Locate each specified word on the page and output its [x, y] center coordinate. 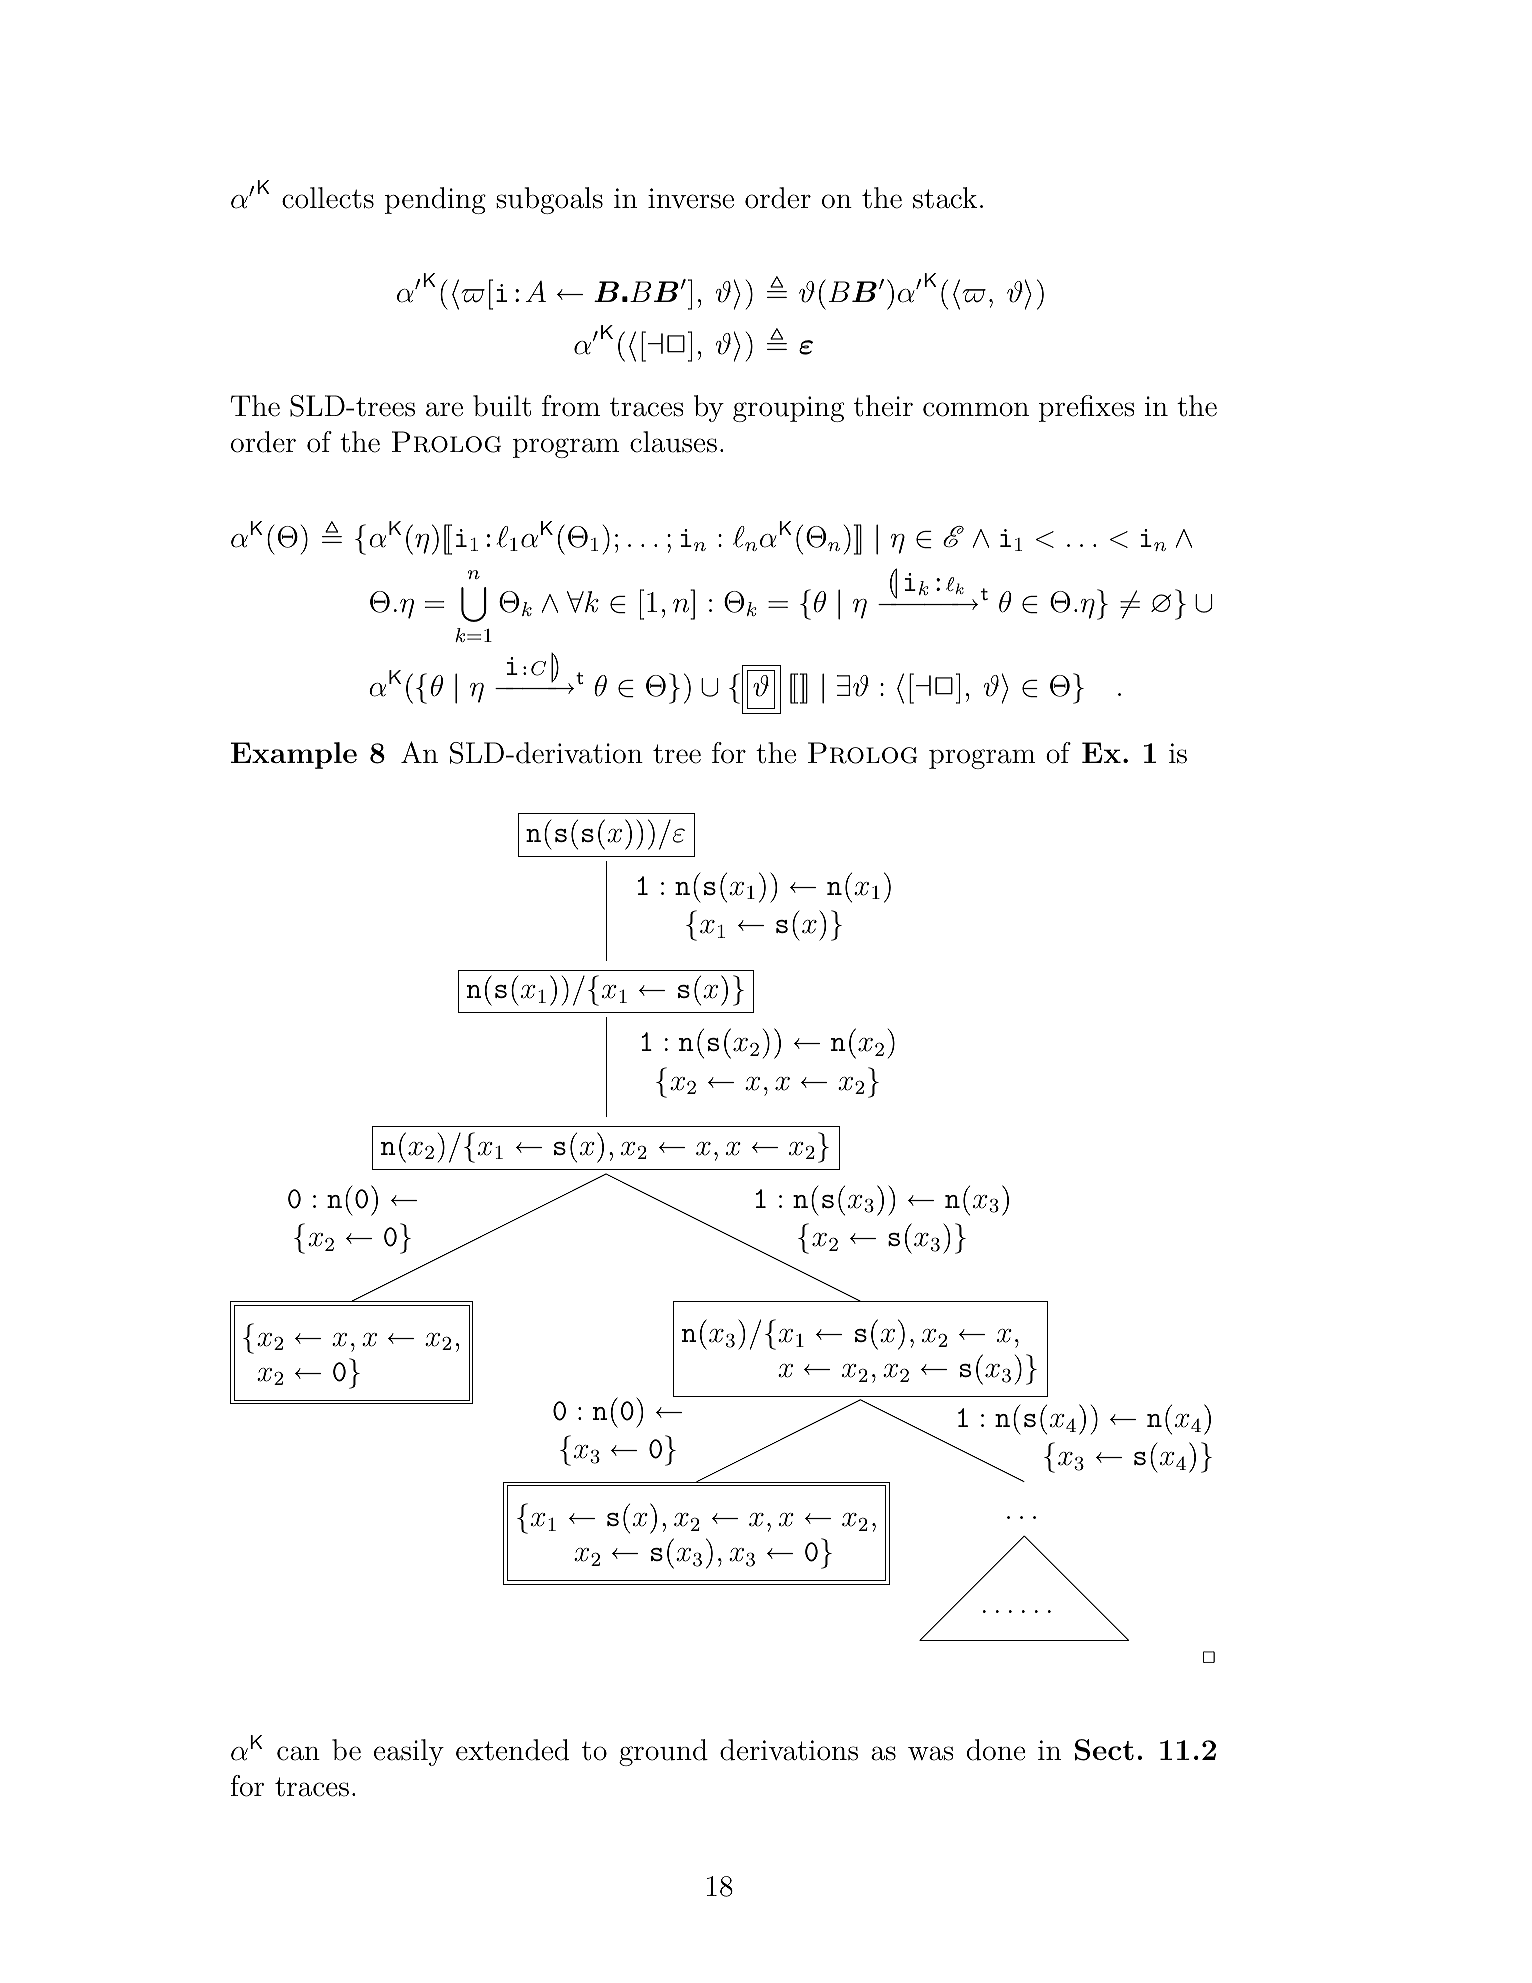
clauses [673, 442]
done [996, 1750]
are [444, 409]
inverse [691, 198]
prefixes [1087, 408]
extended [512, 1750]
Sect [1104, 1750]
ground [663, 1752]
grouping [788, 409]
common [976, 409]
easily [409, 1752]
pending [435, 200]
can [298, 1753]
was [931, 1753]
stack [945, 198]
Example [294, 755]
